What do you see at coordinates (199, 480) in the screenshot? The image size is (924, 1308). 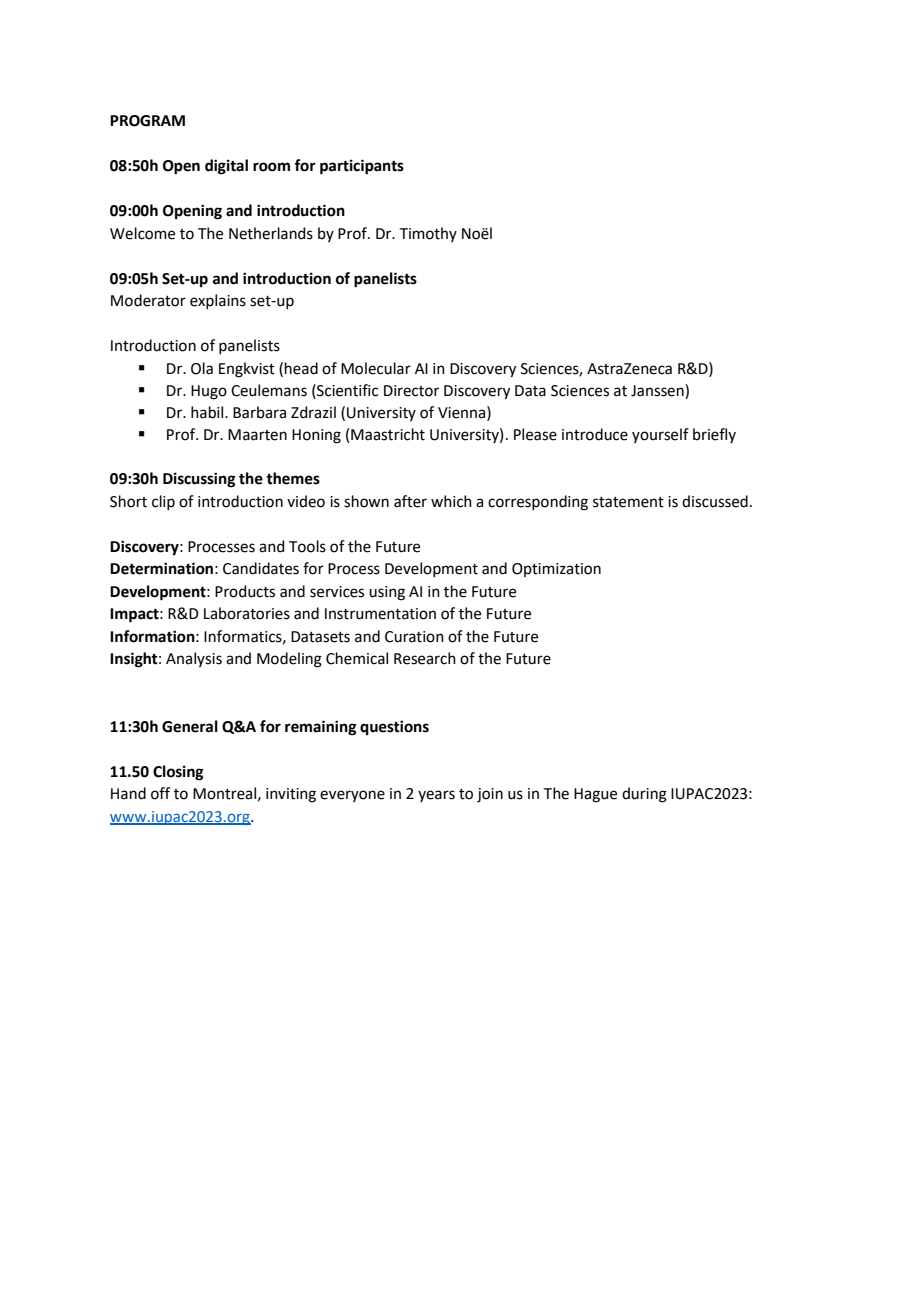 I see `Discussing` at bounding box center [199, 480].
